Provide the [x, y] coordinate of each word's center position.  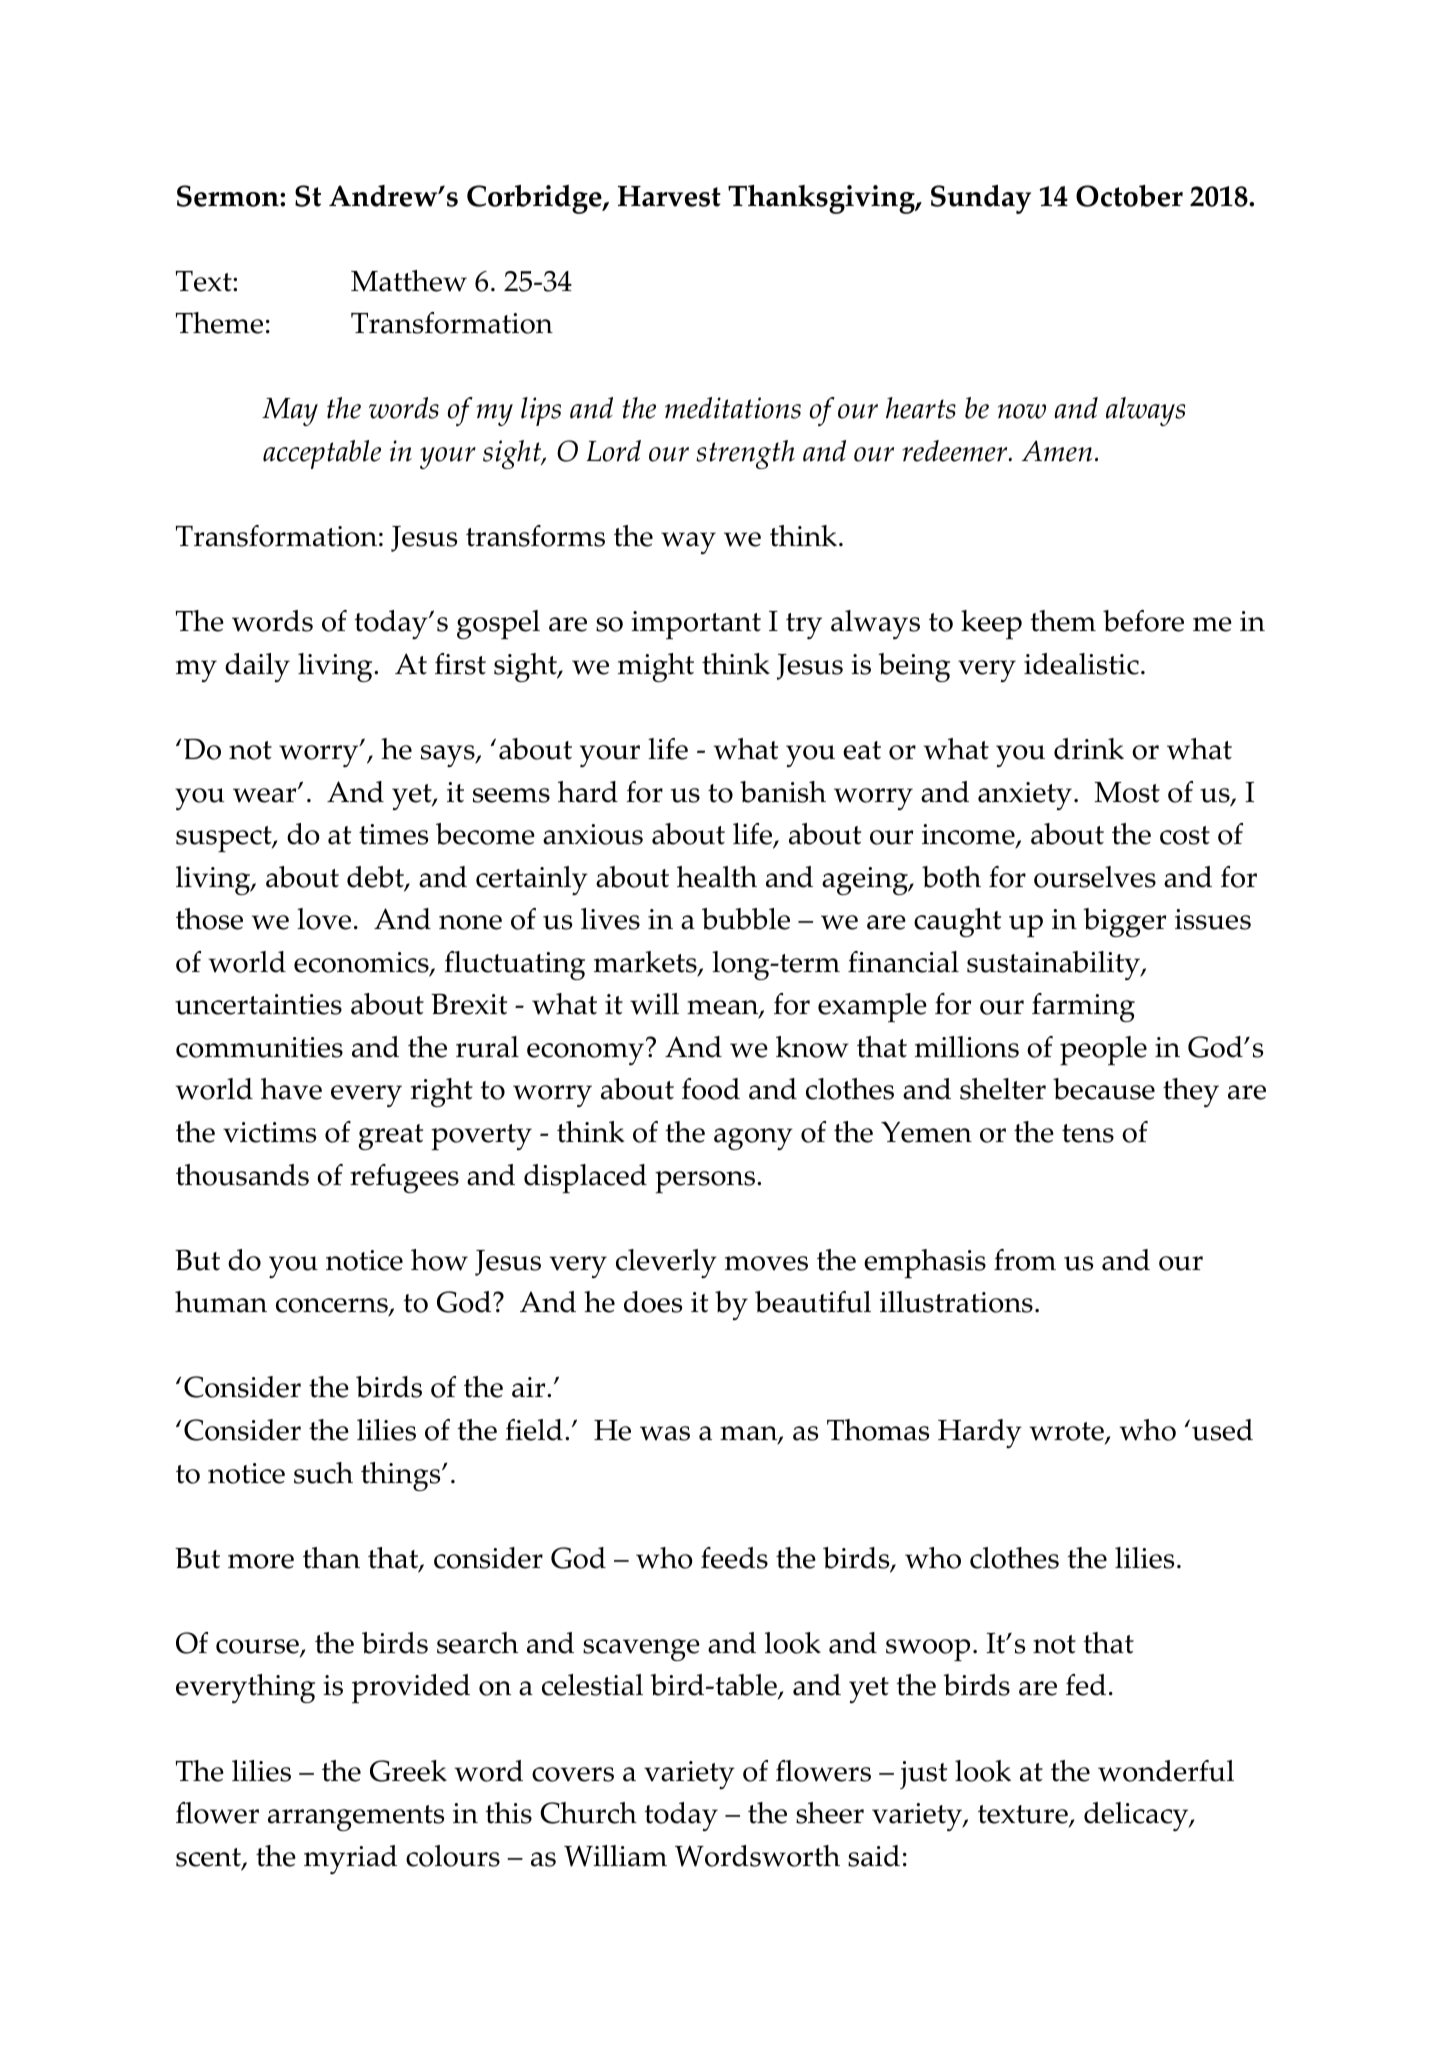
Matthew [409, 281]
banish [783, 792]
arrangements [356, 1818]
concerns [333, 1307]
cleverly [666, 1263]
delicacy [1137, 1816]
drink [1089, 749]
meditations [733, 408]
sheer [830, 1813]
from [1025, 1260]
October [1129, 196]
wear [266, 795]
